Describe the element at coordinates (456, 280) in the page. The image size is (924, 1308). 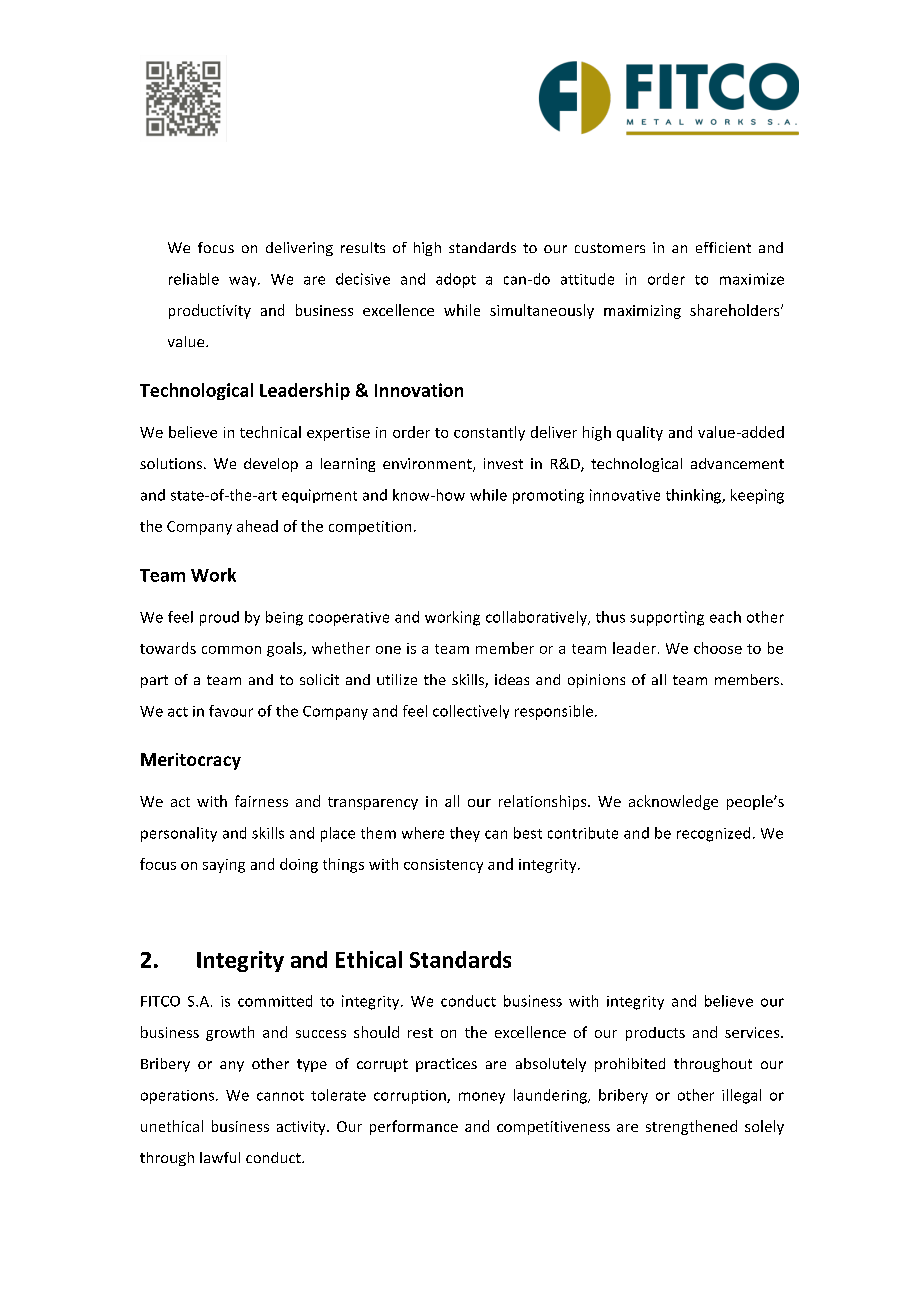
I see `adopt` at that location.
